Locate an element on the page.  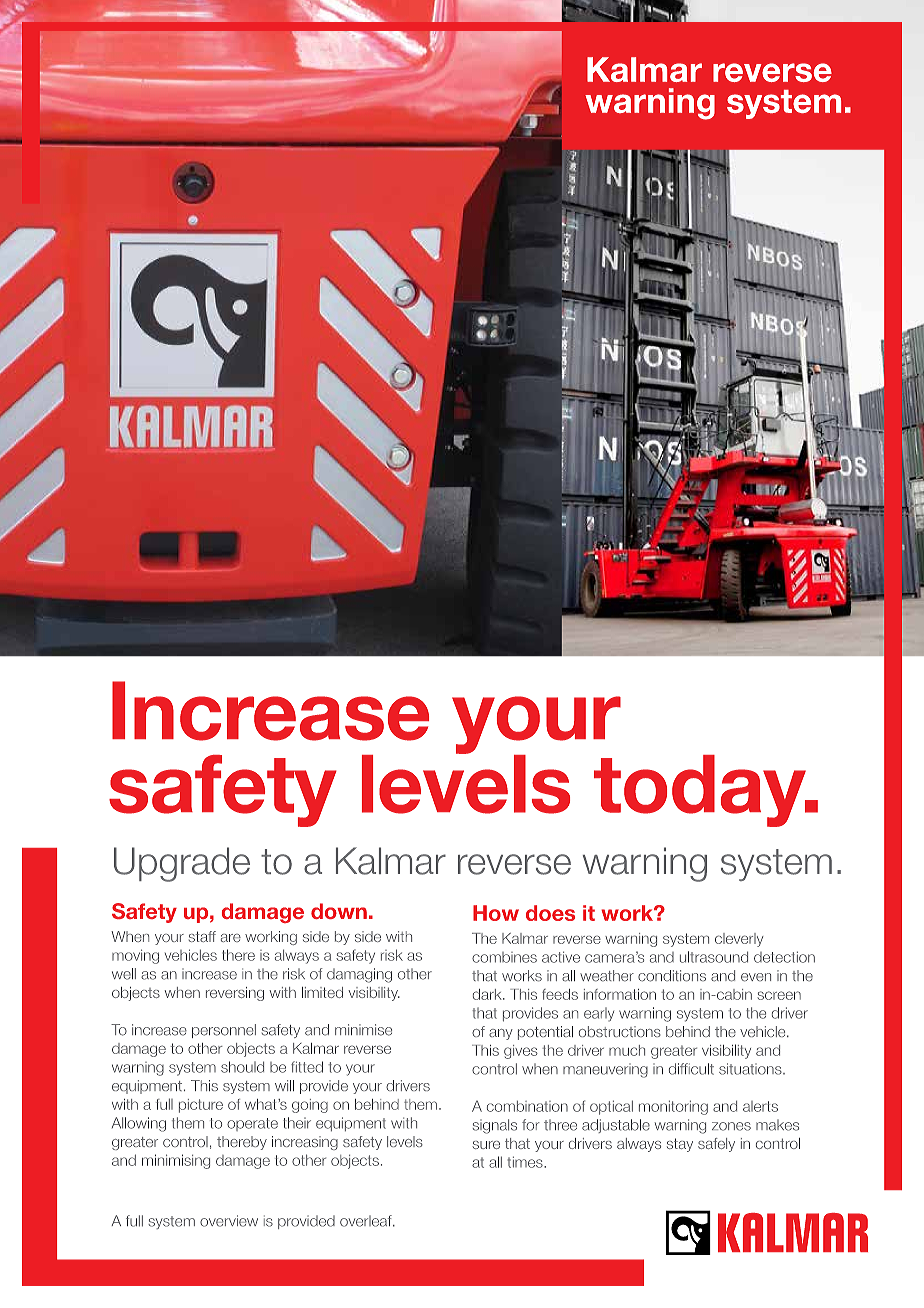
monitoring is located at coordinates (673, 1107).
